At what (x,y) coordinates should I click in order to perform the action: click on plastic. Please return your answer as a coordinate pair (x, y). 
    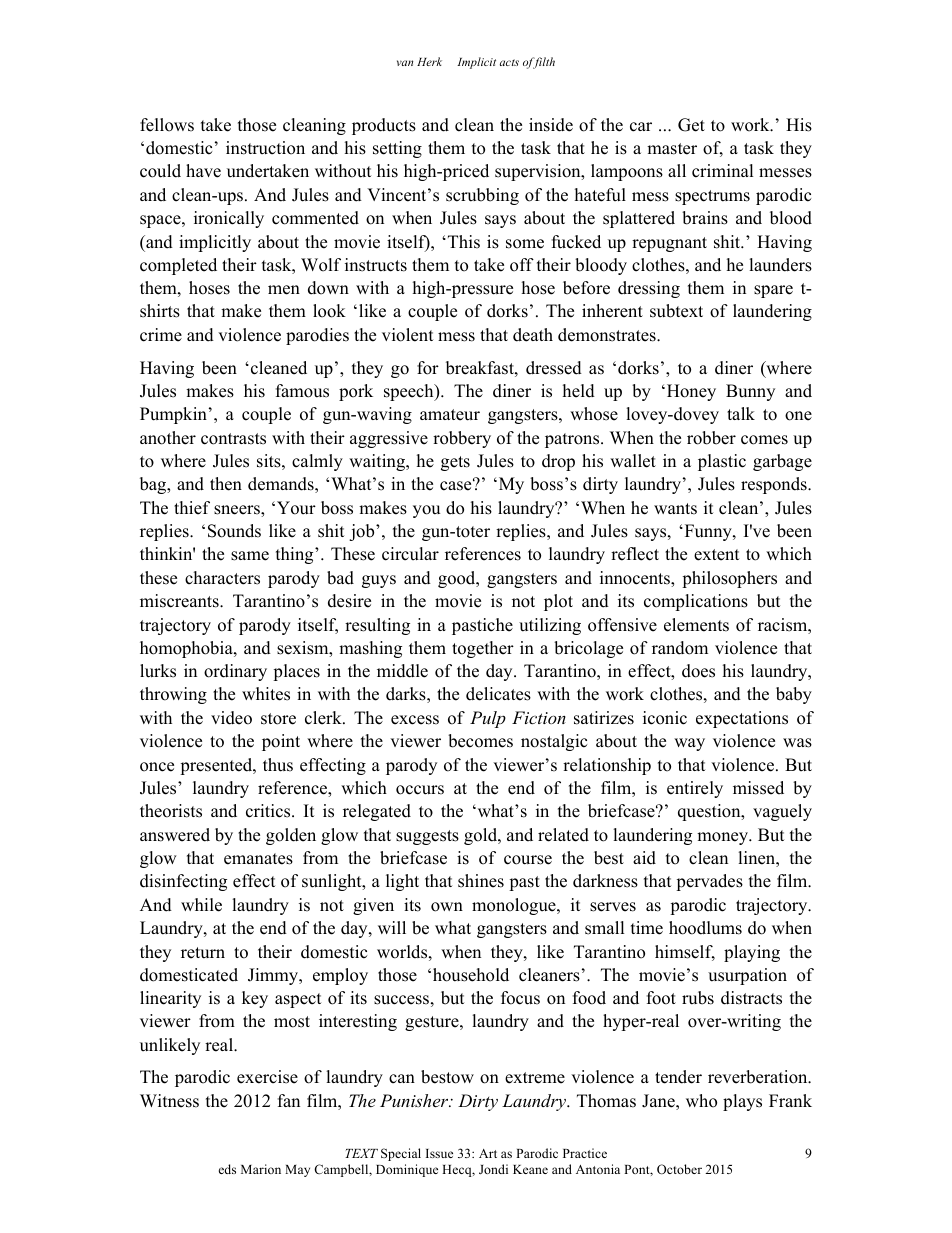
    Looking at the image, I should click on (722, 462).
